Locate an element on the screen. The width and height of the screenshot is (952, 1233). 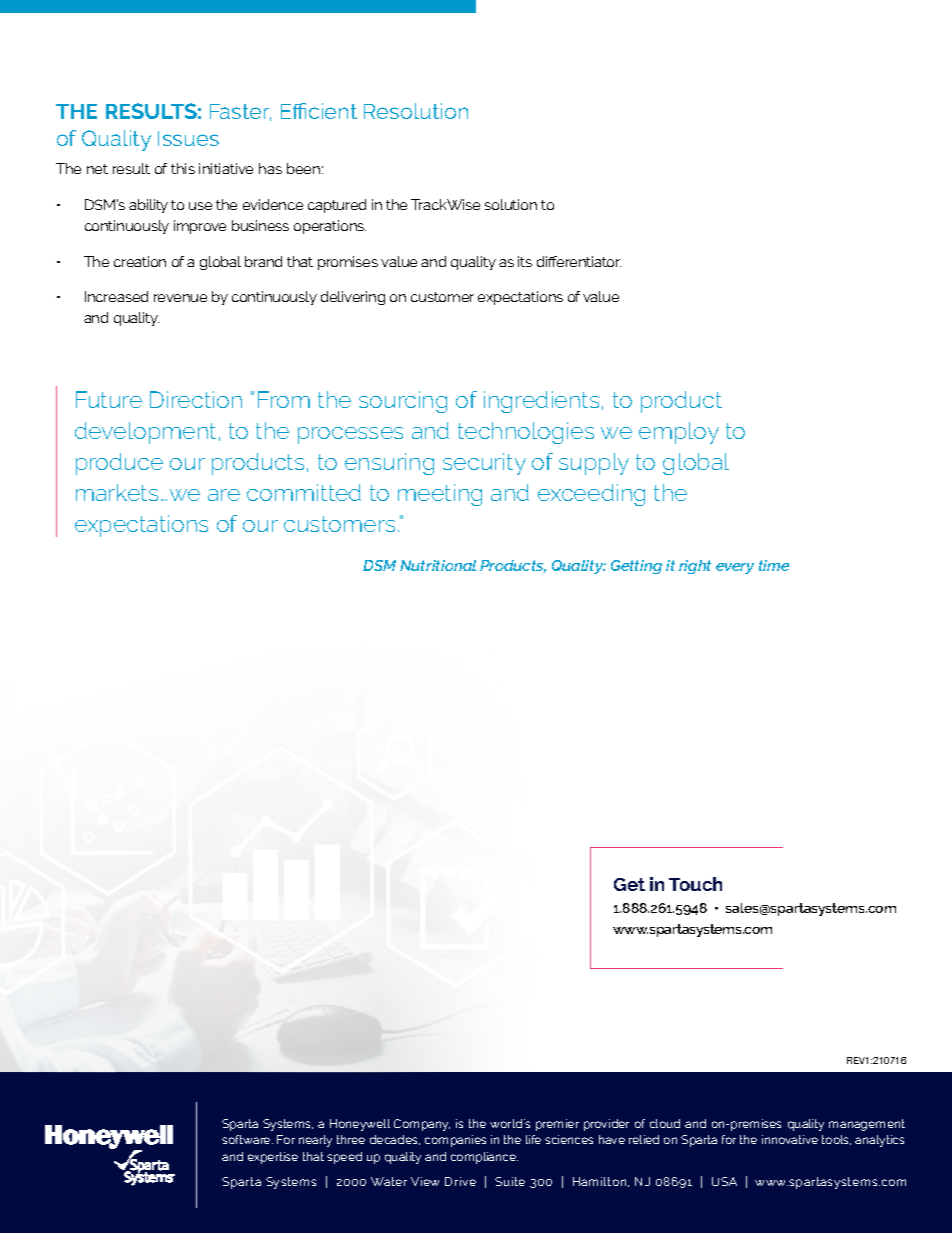
produce is located at coordinates (119, 464).
